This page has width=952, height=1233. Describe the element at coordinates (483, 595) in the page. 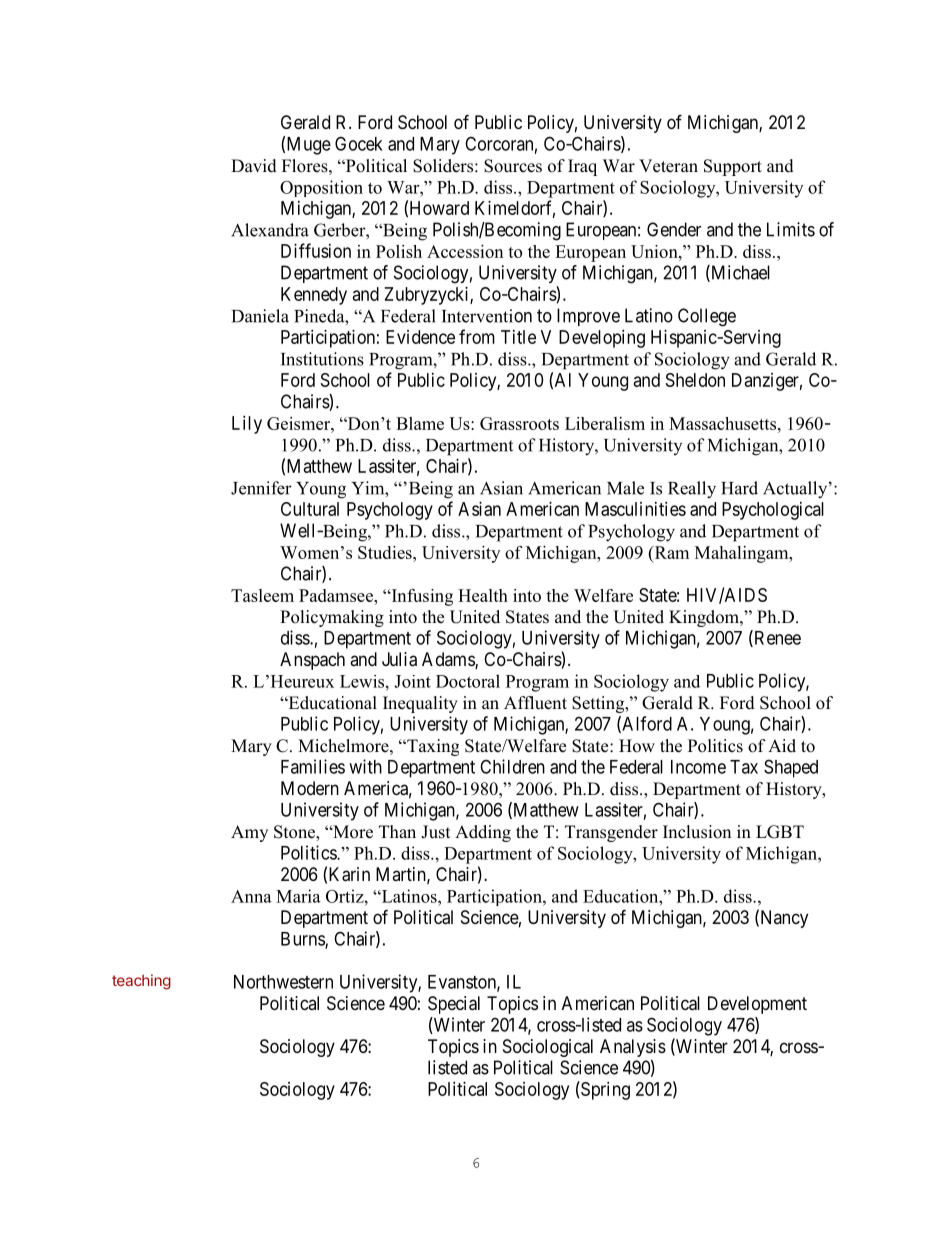

I see `Health` at that location.
